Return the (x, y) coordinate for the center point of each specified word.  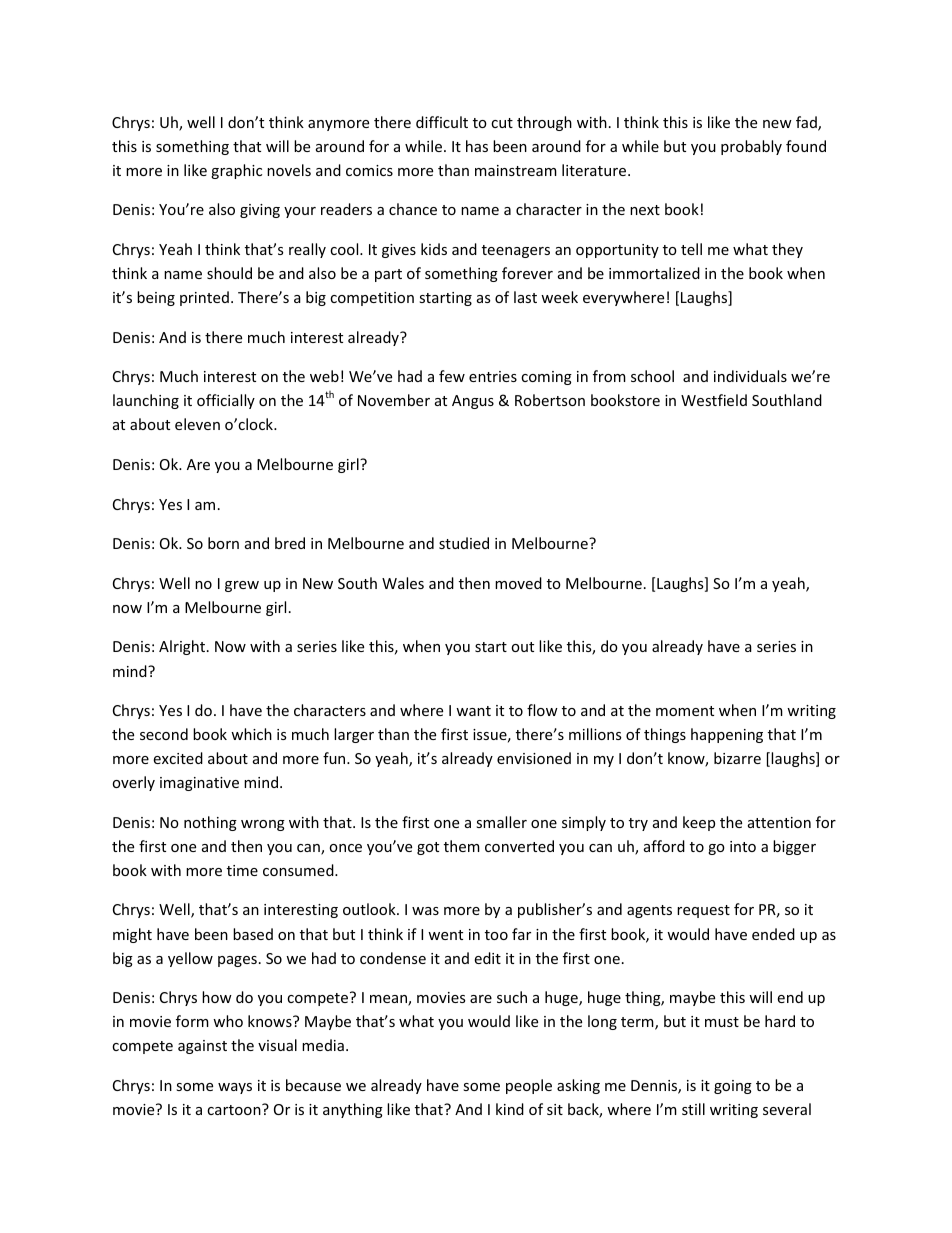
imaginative (199, 784)
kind (510, 1109)
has (477, 146)
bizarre (737, 758)
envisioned (534, 758)
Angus (473, 402)
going (733, 1087)
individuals (750, 376)
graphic (236, 171)
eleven (197, 424)
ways (235, 1088)
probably (751, 147)
